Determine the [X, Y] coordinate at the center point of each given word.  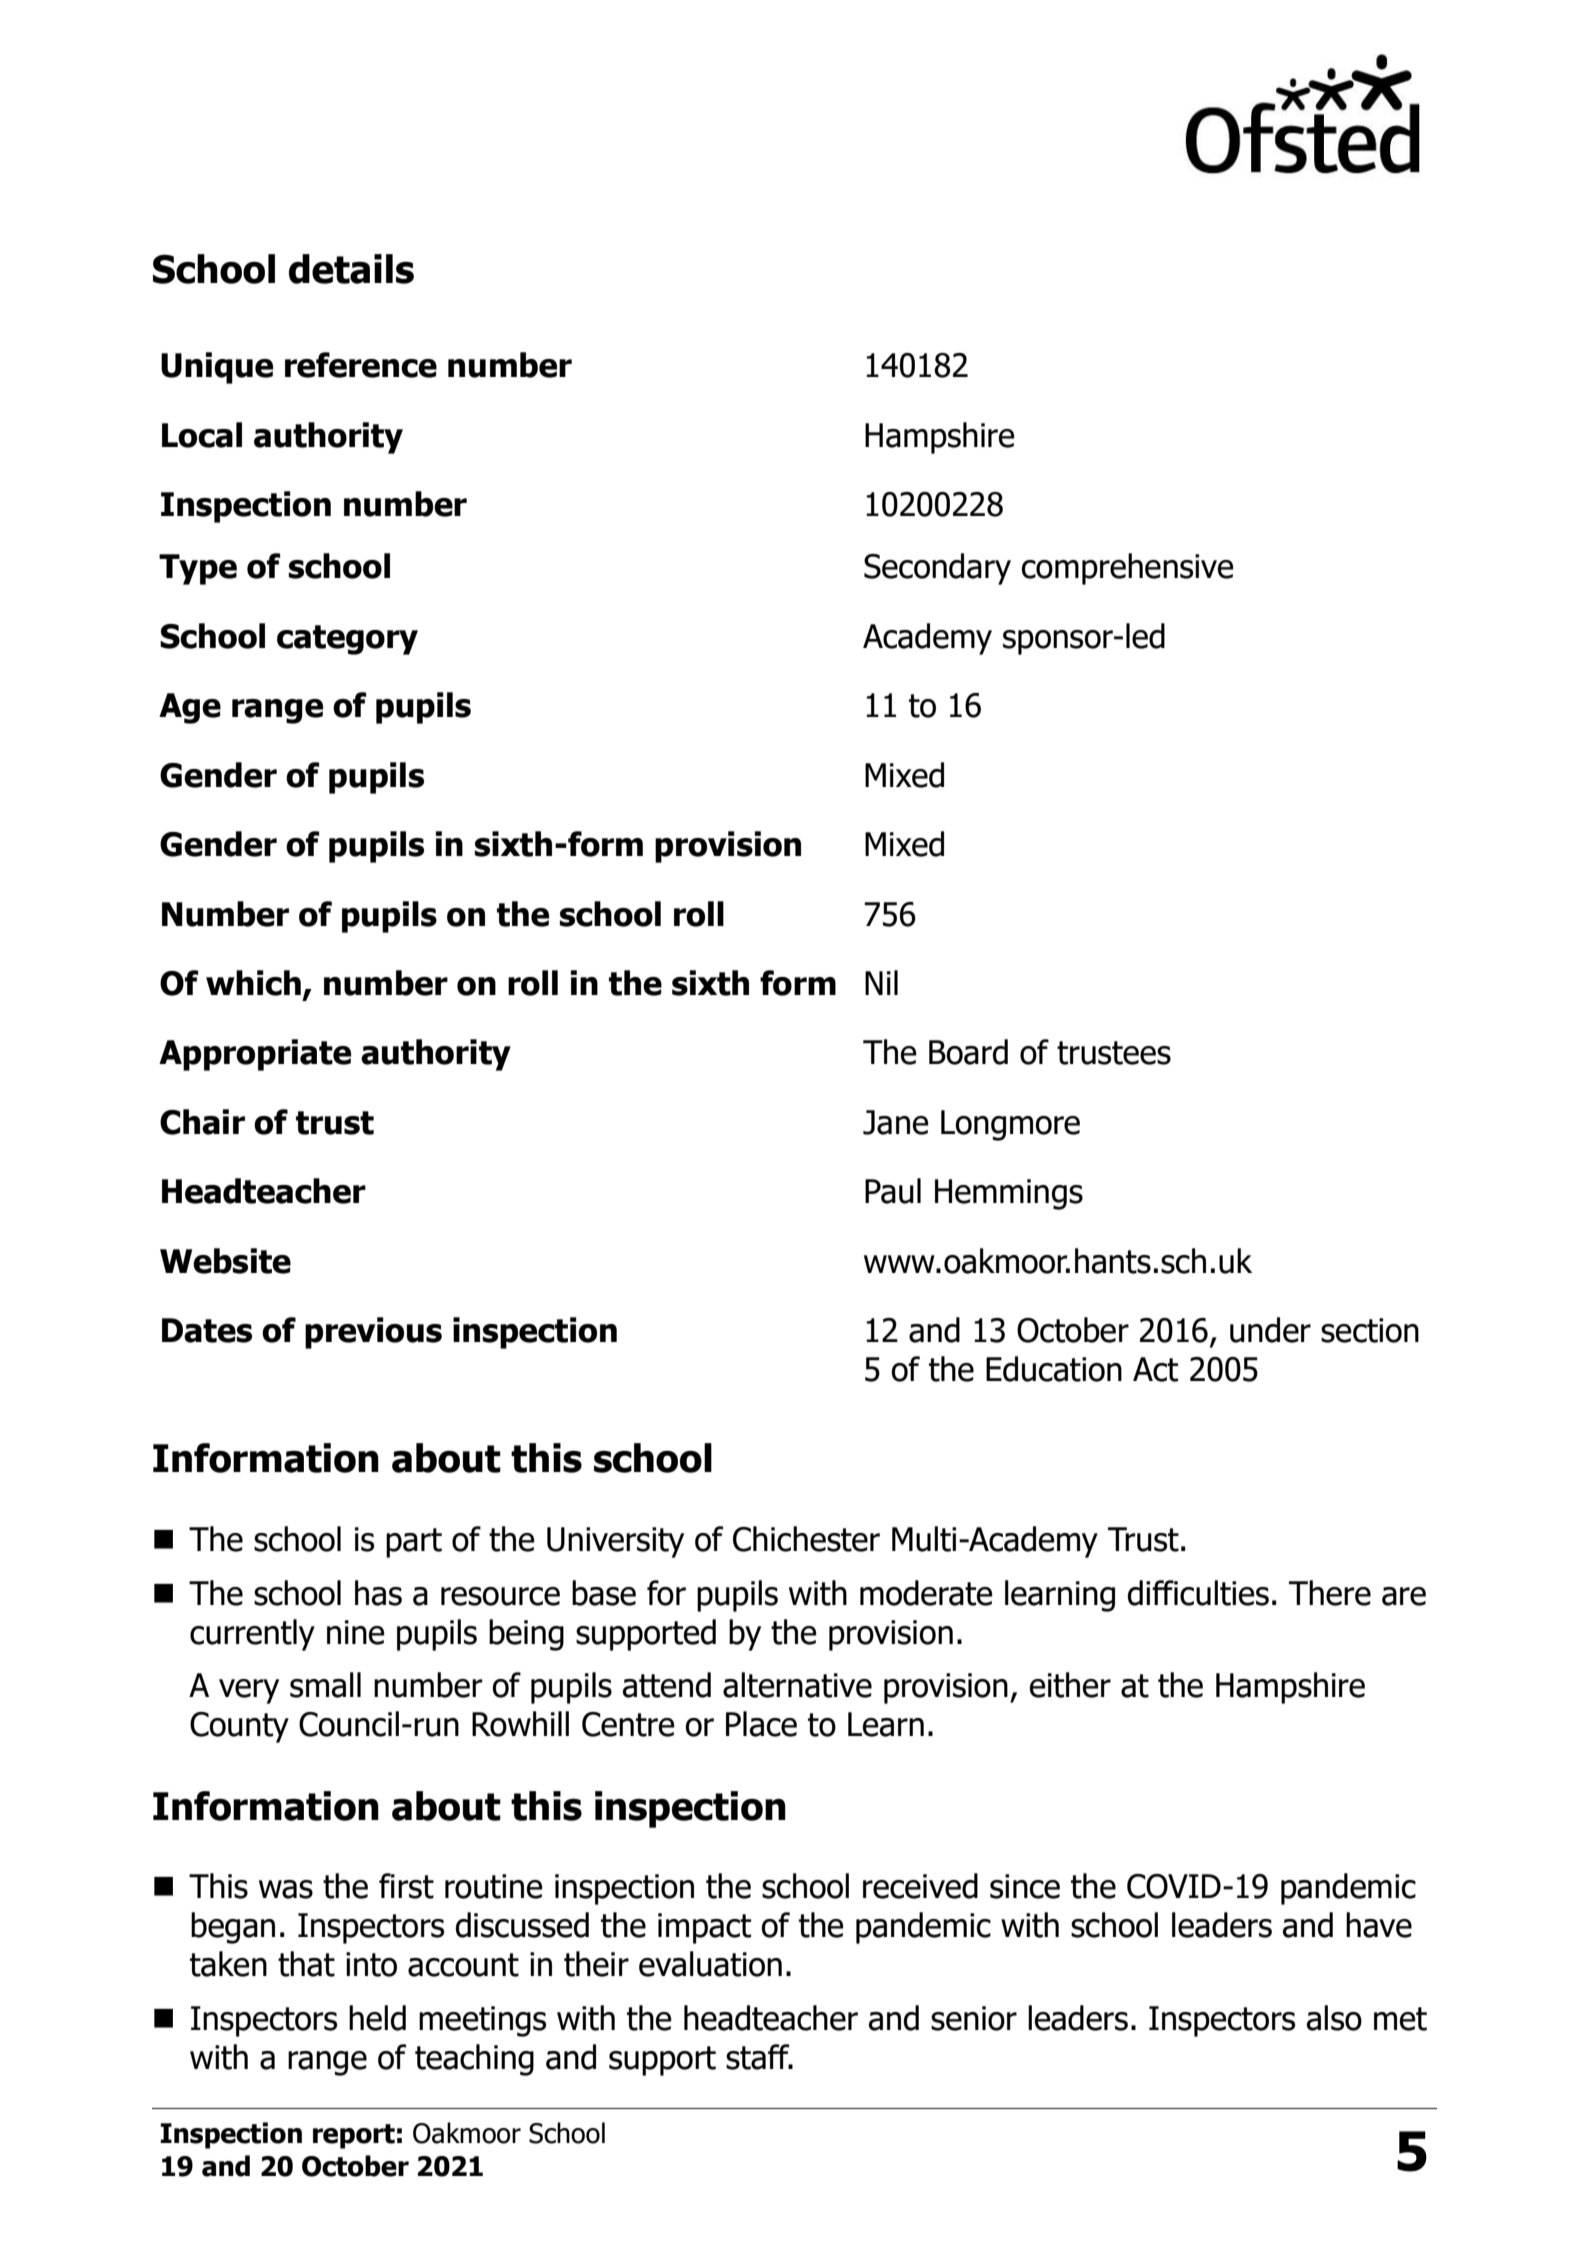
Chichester [806, 1539]
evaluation [710, 1964]
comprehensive [1128, 569]
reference [361, 365]
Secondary [937, 569]
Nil [881, 982]
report [354, 2136]
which [253, 983]
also [1334, 2018]
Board [968, 1052]
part [414, 1543]
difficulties [1198, 1593]
